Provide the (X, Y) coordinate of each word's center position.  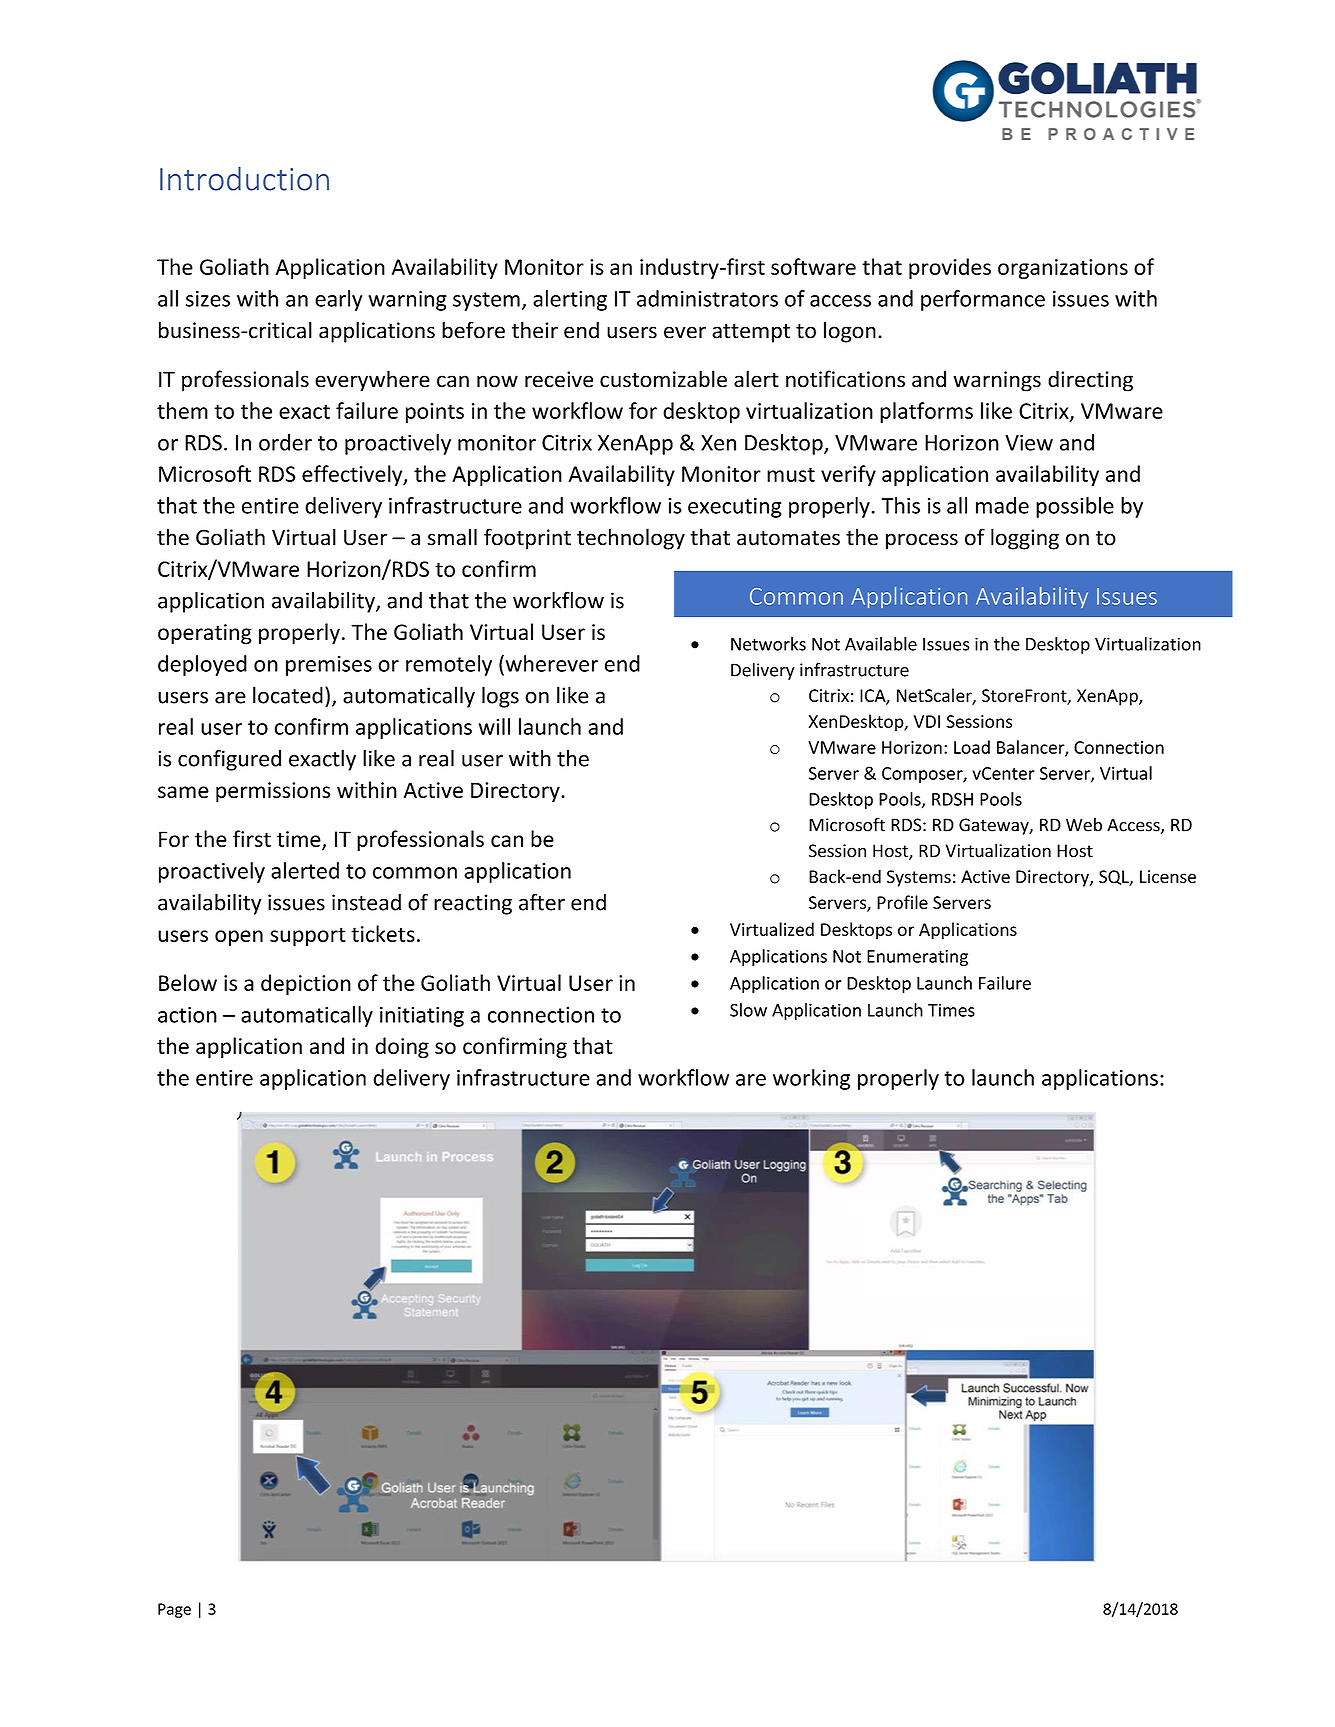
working (811, 1079)
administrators (707, 298)
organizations (1063, 269)
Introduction (244, 179)
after (542, 902)
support (308, 936)
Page (174, 1610)
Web (1084, 824)
